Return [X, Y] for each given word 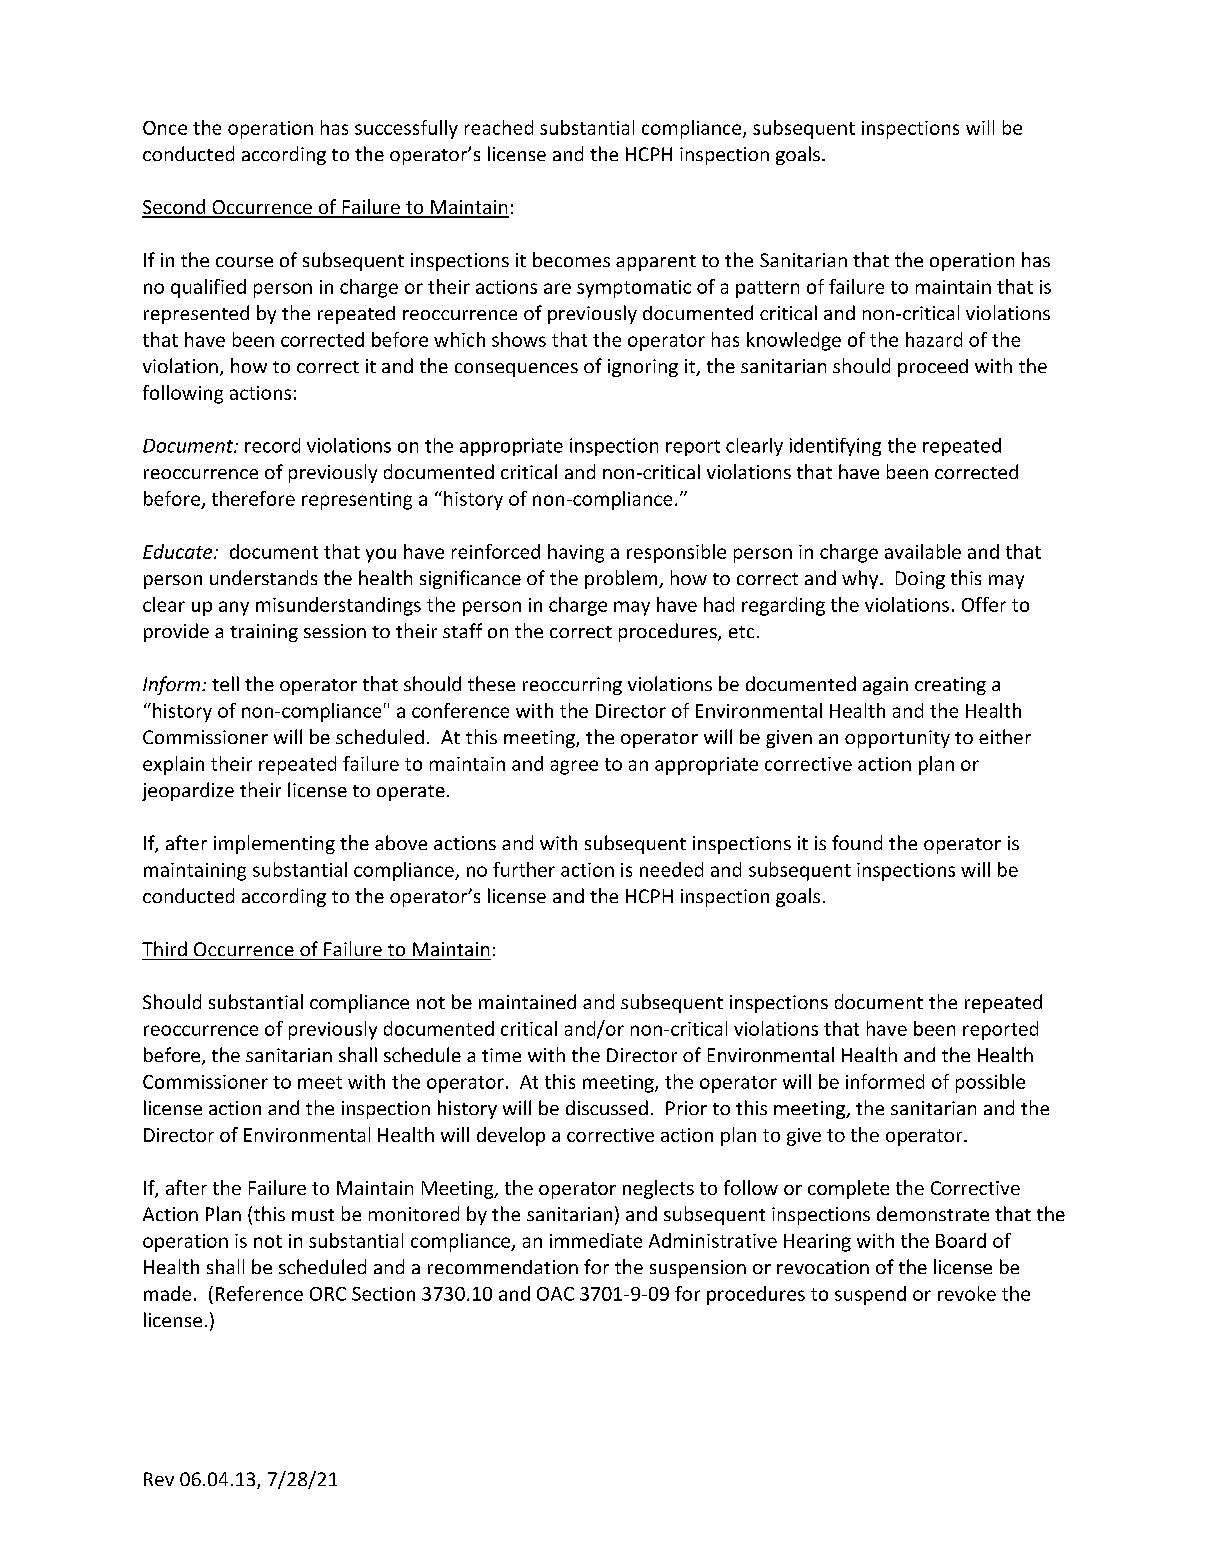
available [923, 551]
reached [499, 127]
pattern [767, 289]
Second [175, 208]
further [524, 869]
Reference [259, 1293]
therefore [253, 498]
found [857, 842]
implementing [274, 844]
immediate [596, 1240]
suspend [870, 1295]
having [576, 553]
